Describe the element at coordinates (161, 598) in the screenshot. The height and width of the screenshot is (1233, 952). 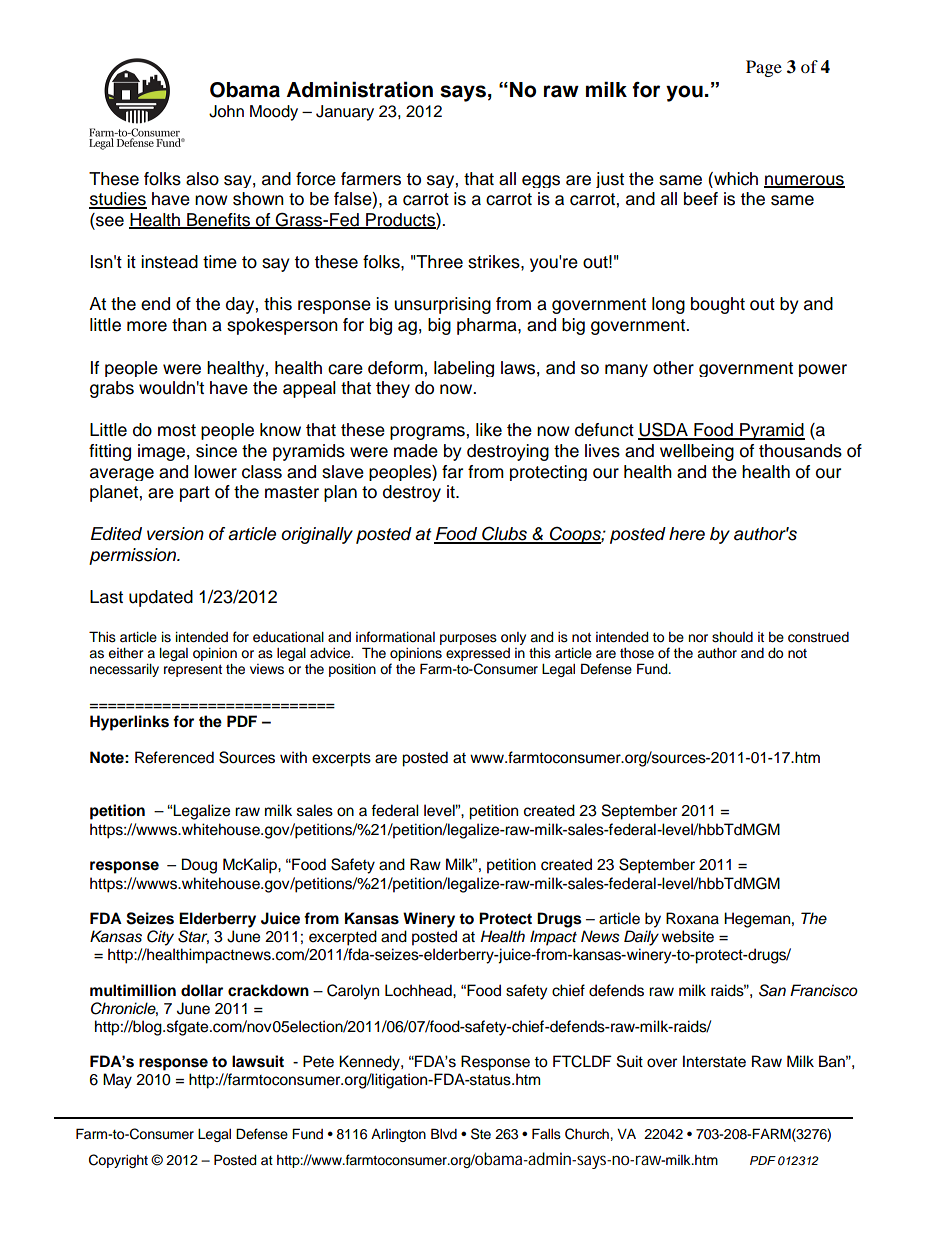
I see `updated` at that location.
